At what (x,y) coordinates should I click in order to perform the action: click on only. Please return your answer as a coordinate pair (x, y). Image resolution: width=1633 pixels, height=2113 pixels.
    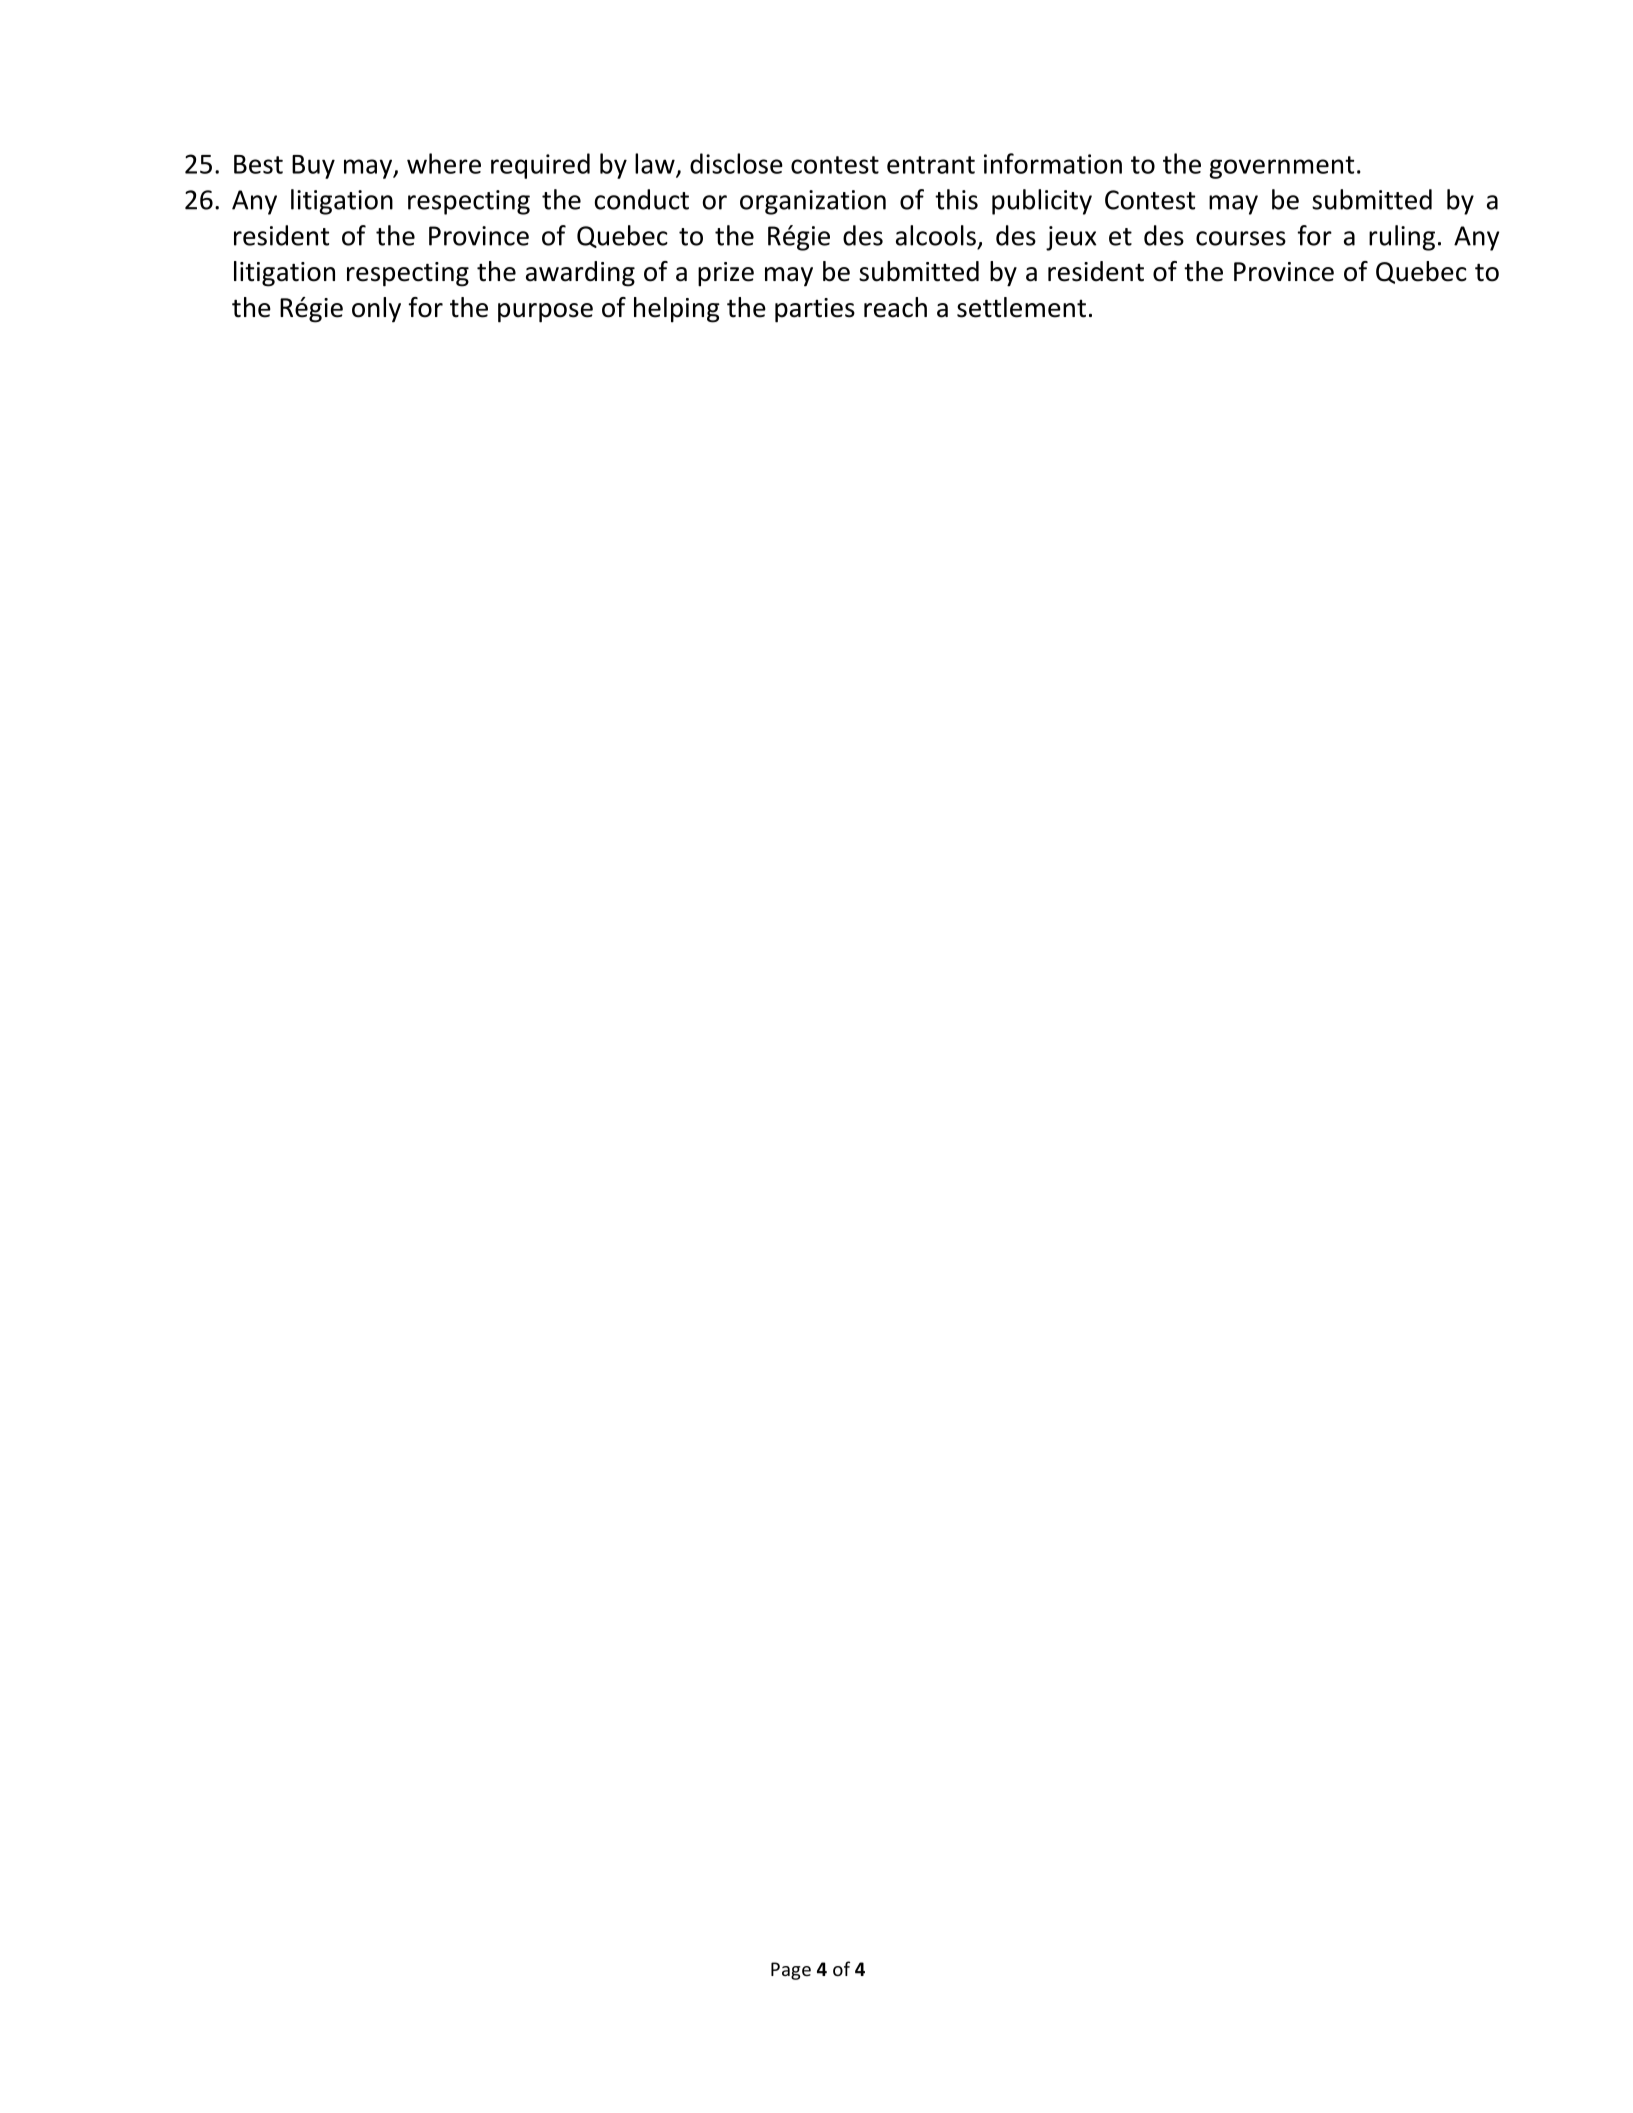
    Looking at the image, I should click on (376, 310).
